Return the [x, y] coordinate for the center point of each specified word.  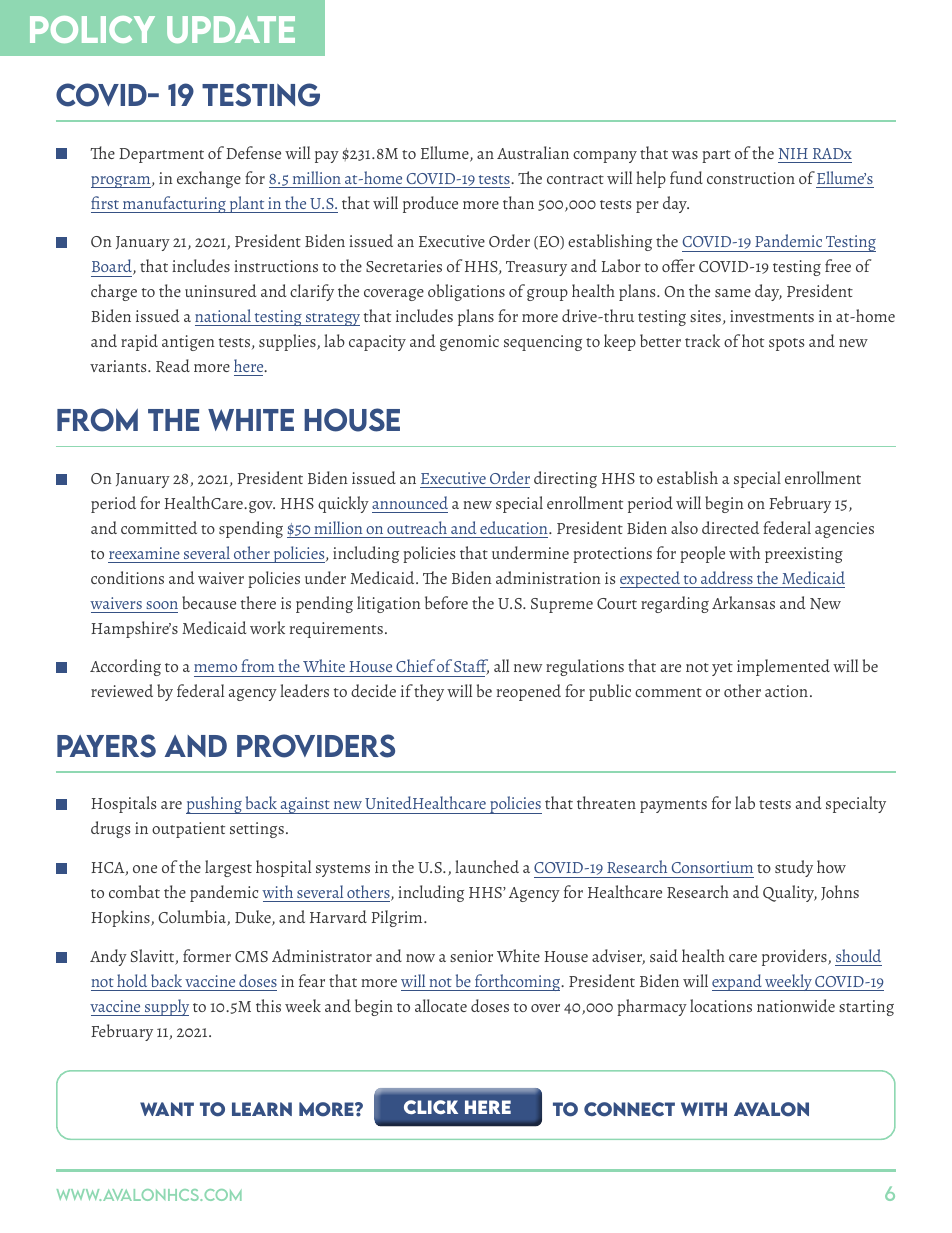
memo [215, 668]
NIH [793, 154]
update [231, 29]
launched [487, 866]
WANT [167, 1109]
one [145, 869]
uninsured [220, 290]
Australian [533, 152]
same [733, 293]
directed [730, 527]
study [794, 868]
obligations [466, 292]
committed [159, 527]
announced [410, 502]
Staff [471, 667]
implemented [783, 667]
